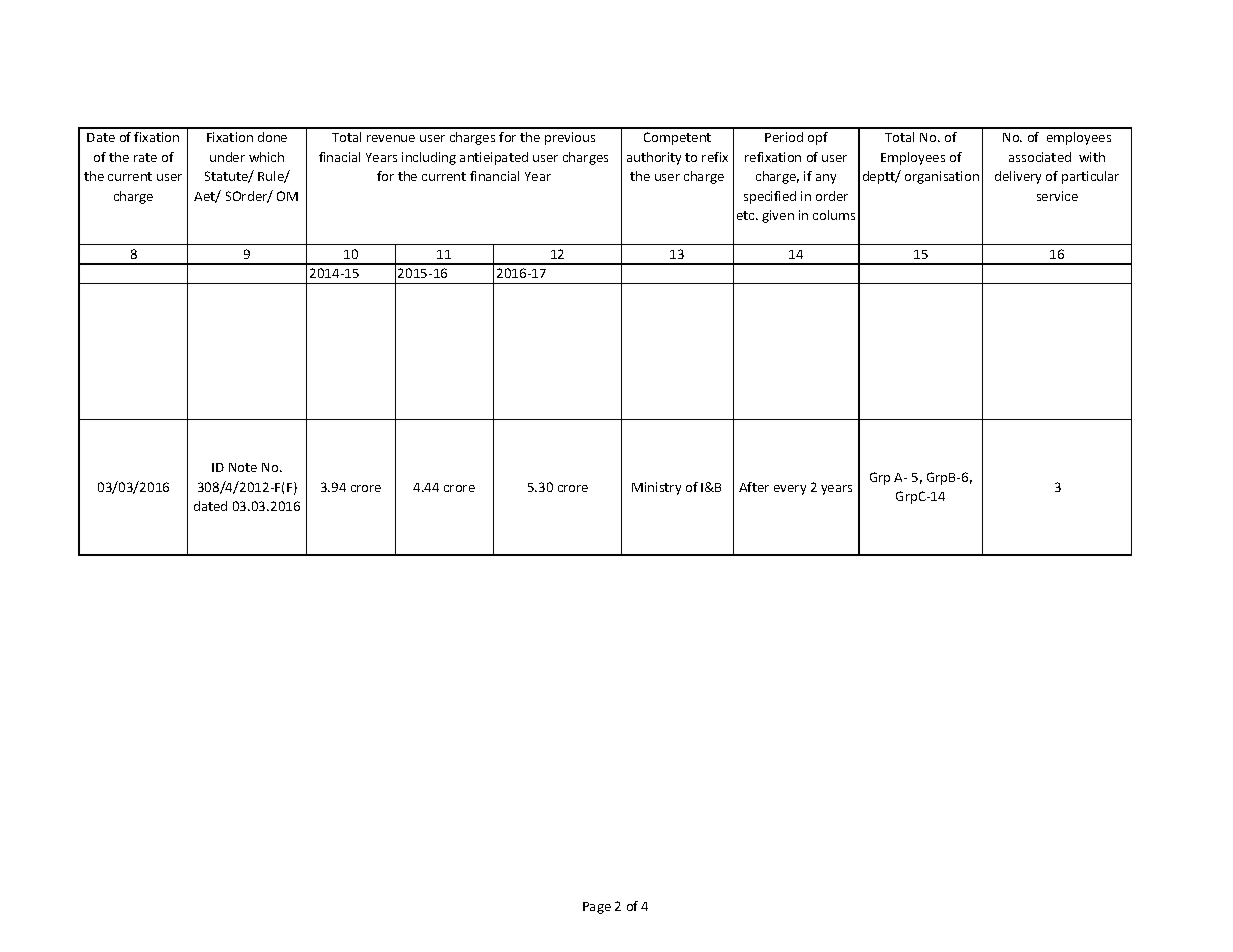 The height and width of the document is (952, 1233). Describe the element at coordinates (243, 467) in the document. I see `Note` at that location.
